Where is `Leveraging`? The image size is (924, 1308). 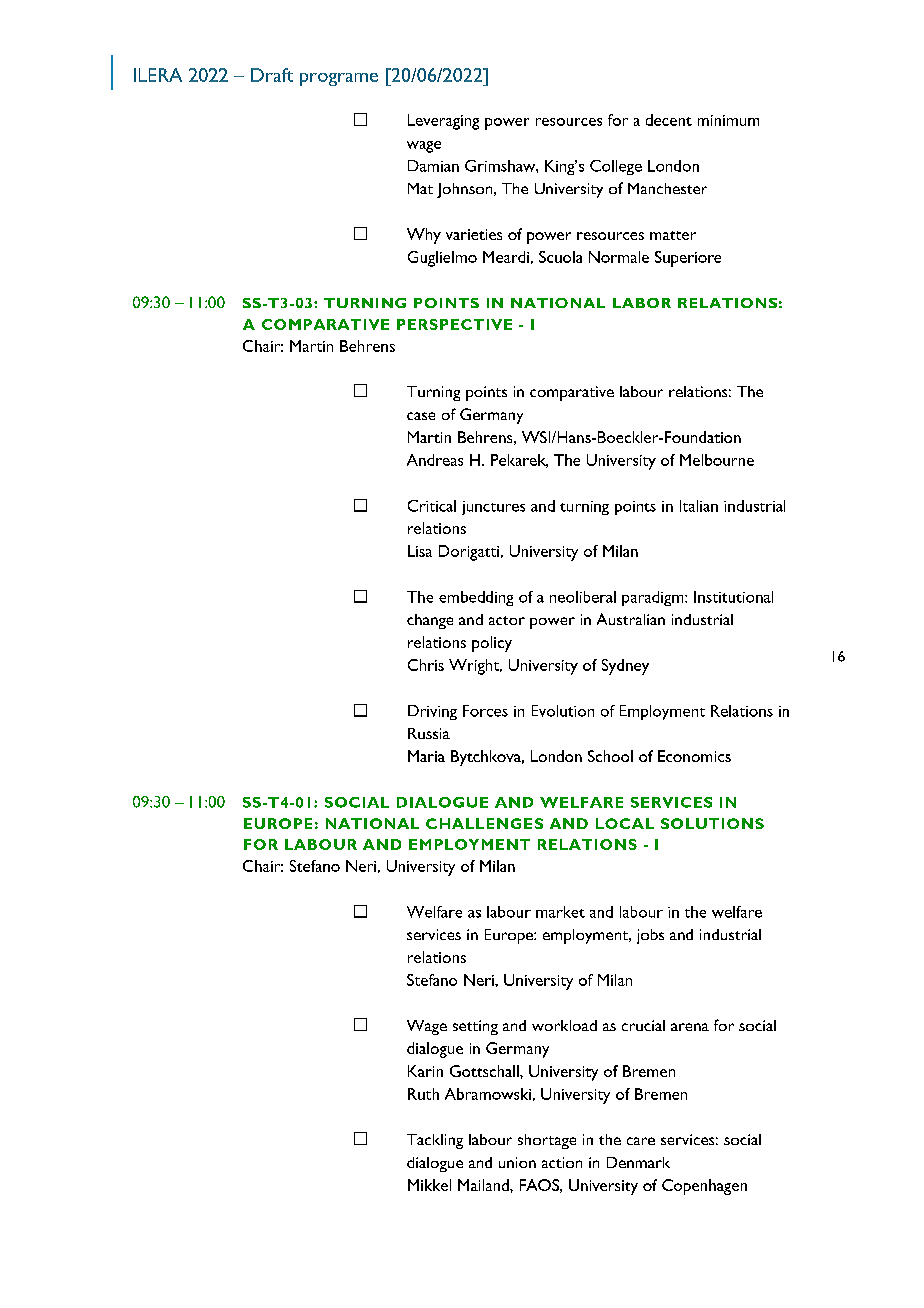 Leveraging is located at coordinates (443, 122).
